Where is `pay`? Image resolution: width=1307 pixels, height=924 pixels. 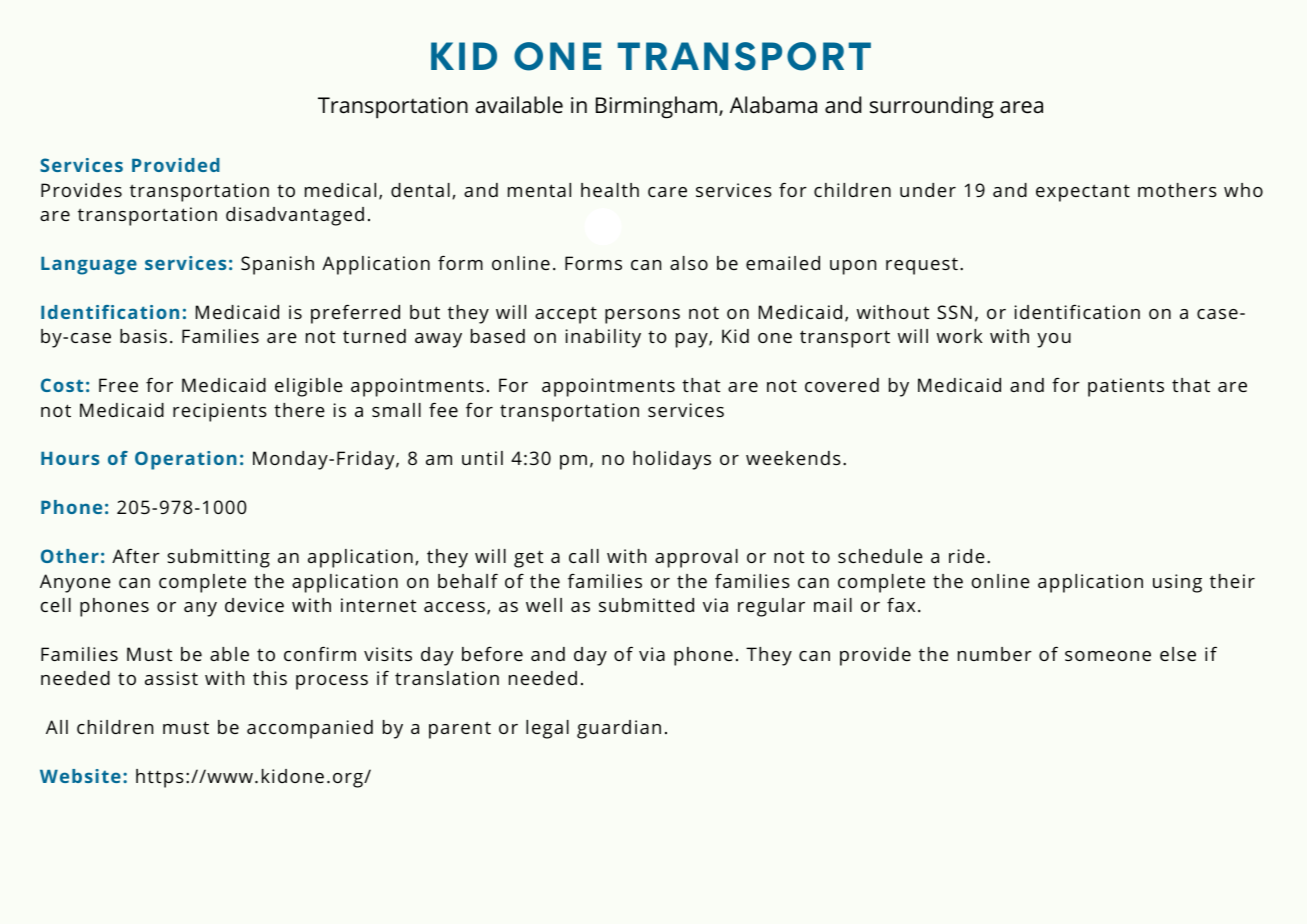 pay is located at coordinates (693, 340).
